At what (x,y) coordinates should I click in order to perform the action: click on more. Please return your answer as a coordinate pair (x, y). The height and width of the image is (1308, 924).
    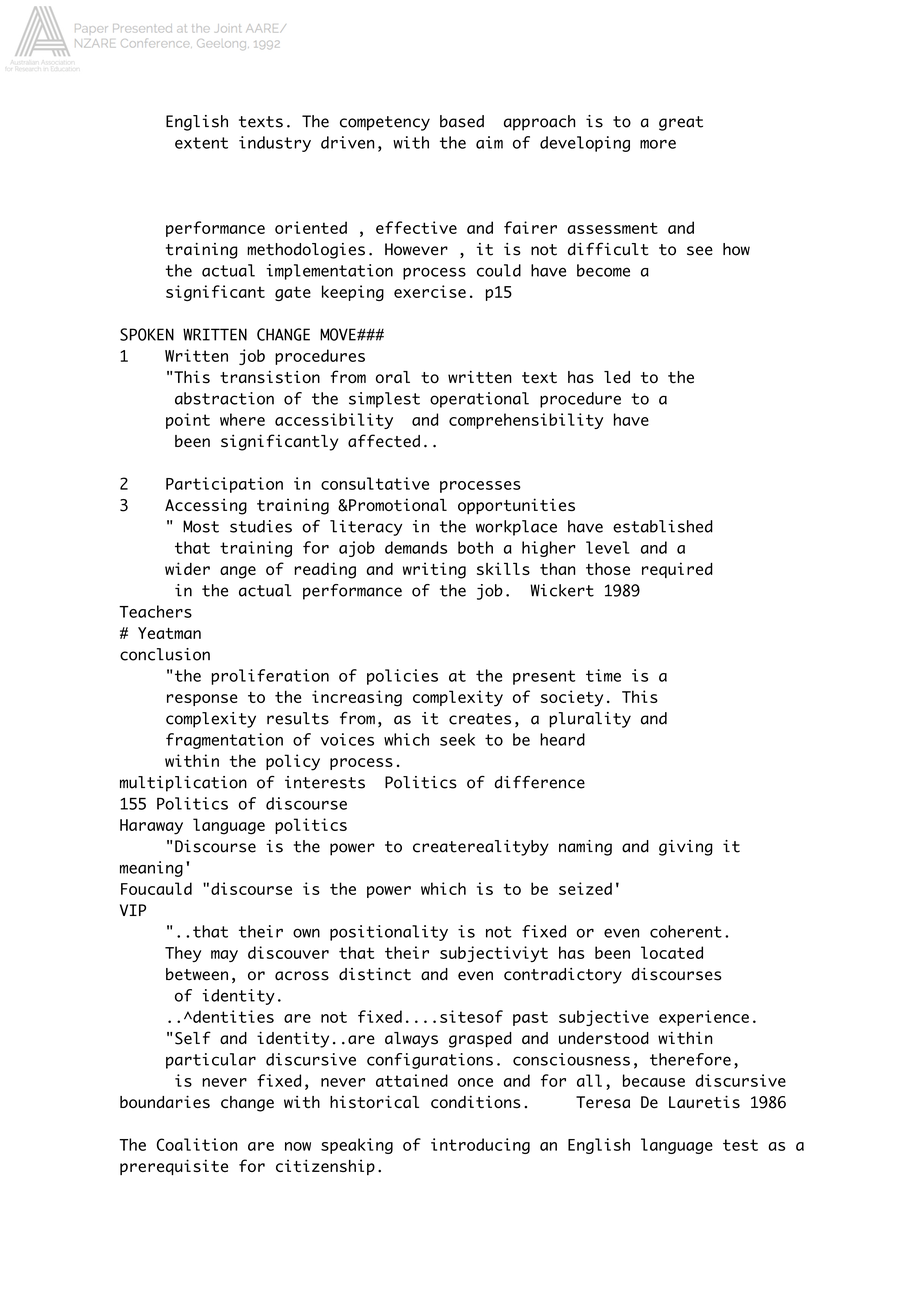
    Looking at the image, I should click on (658, 144).
